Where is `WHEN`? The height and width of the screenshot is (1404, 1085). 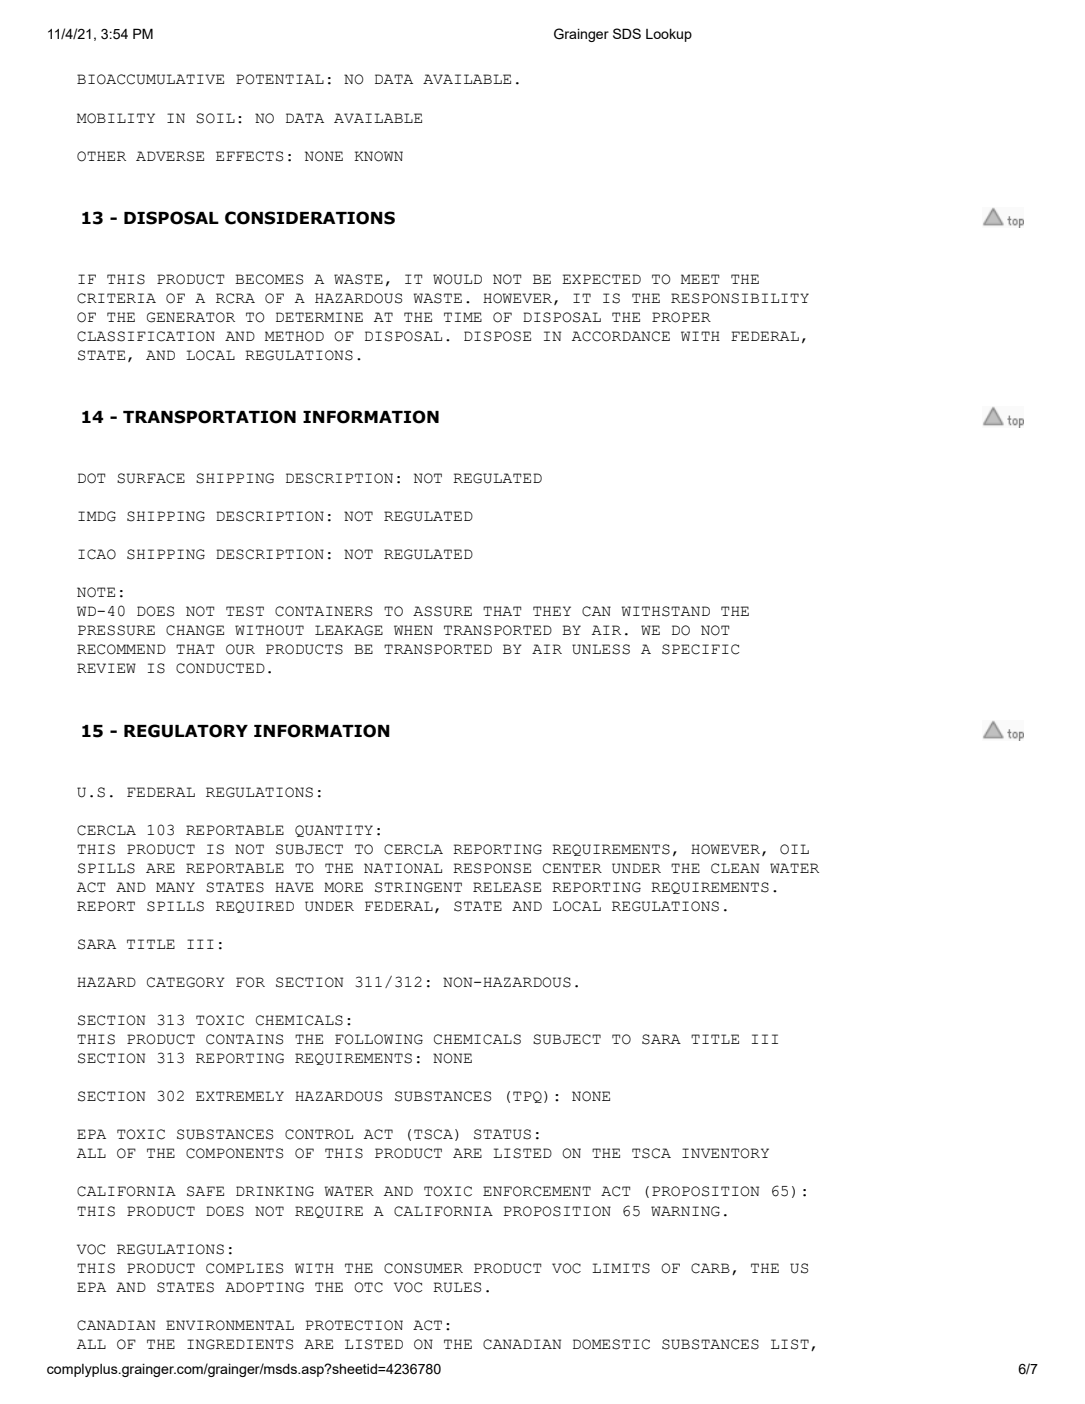
WHEN is located at coordinates (413, 630).
